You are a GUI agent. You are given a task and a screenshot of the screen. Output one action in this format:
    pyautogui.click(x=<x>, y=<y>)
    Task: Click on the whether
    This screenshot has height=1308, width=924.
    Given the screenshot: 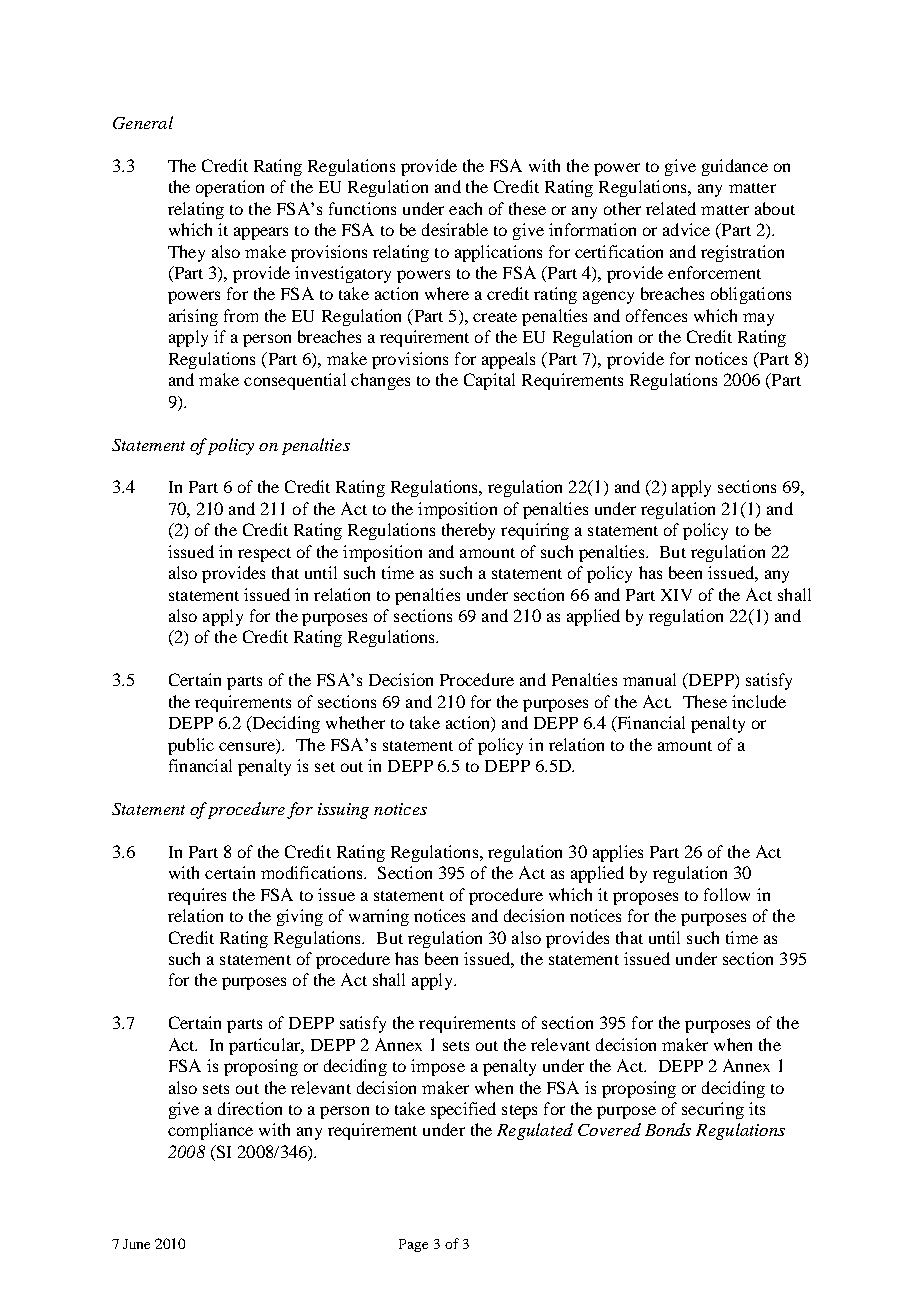 What is the action you would take?
    pyautogui.click(x=355, y=722)
